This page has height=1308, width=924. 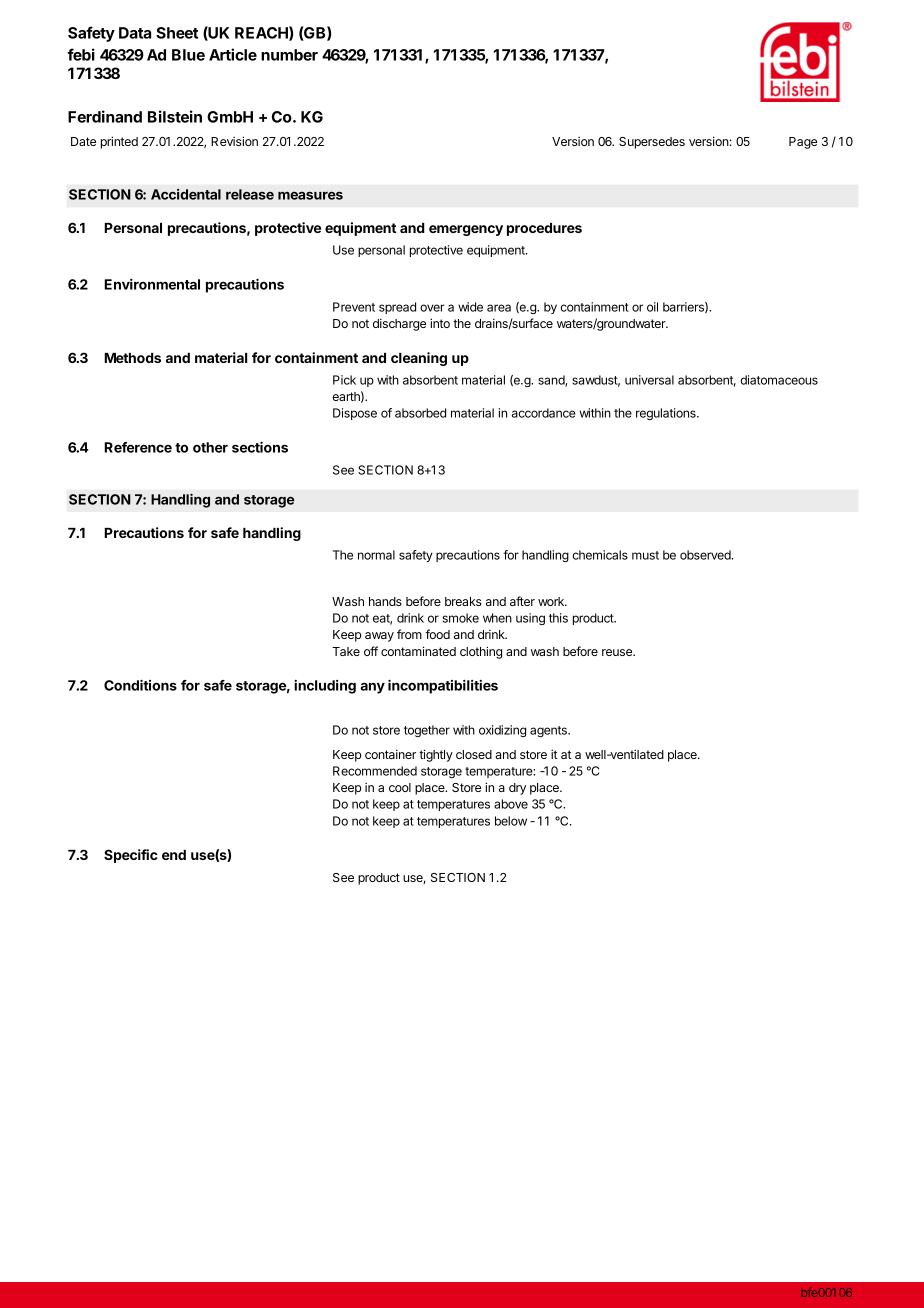 What do you see at coordinates (652, 307) in the page?
I see `oil` at bounding box center [652, 307].
